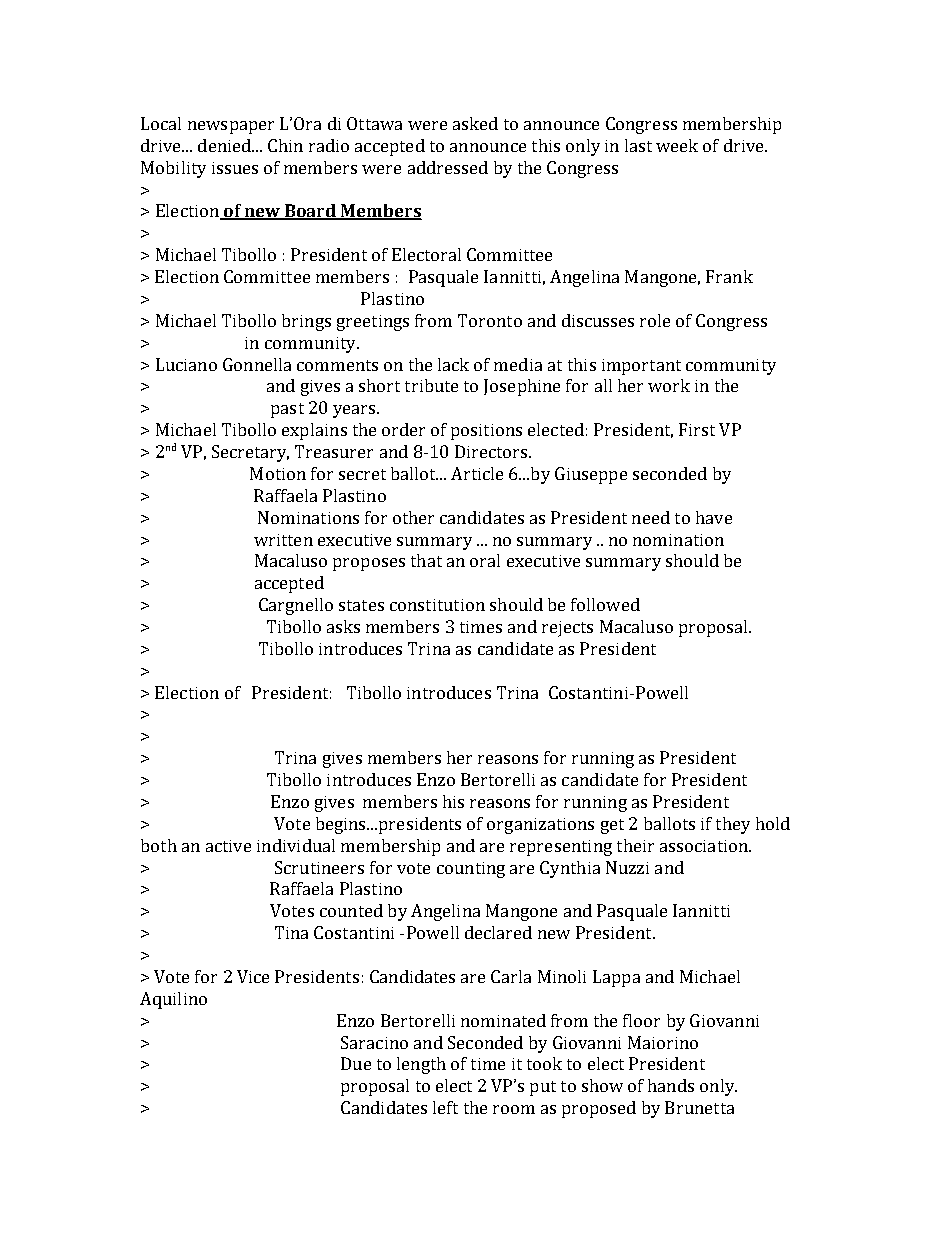  I want to click on written, so click(283, 540).
